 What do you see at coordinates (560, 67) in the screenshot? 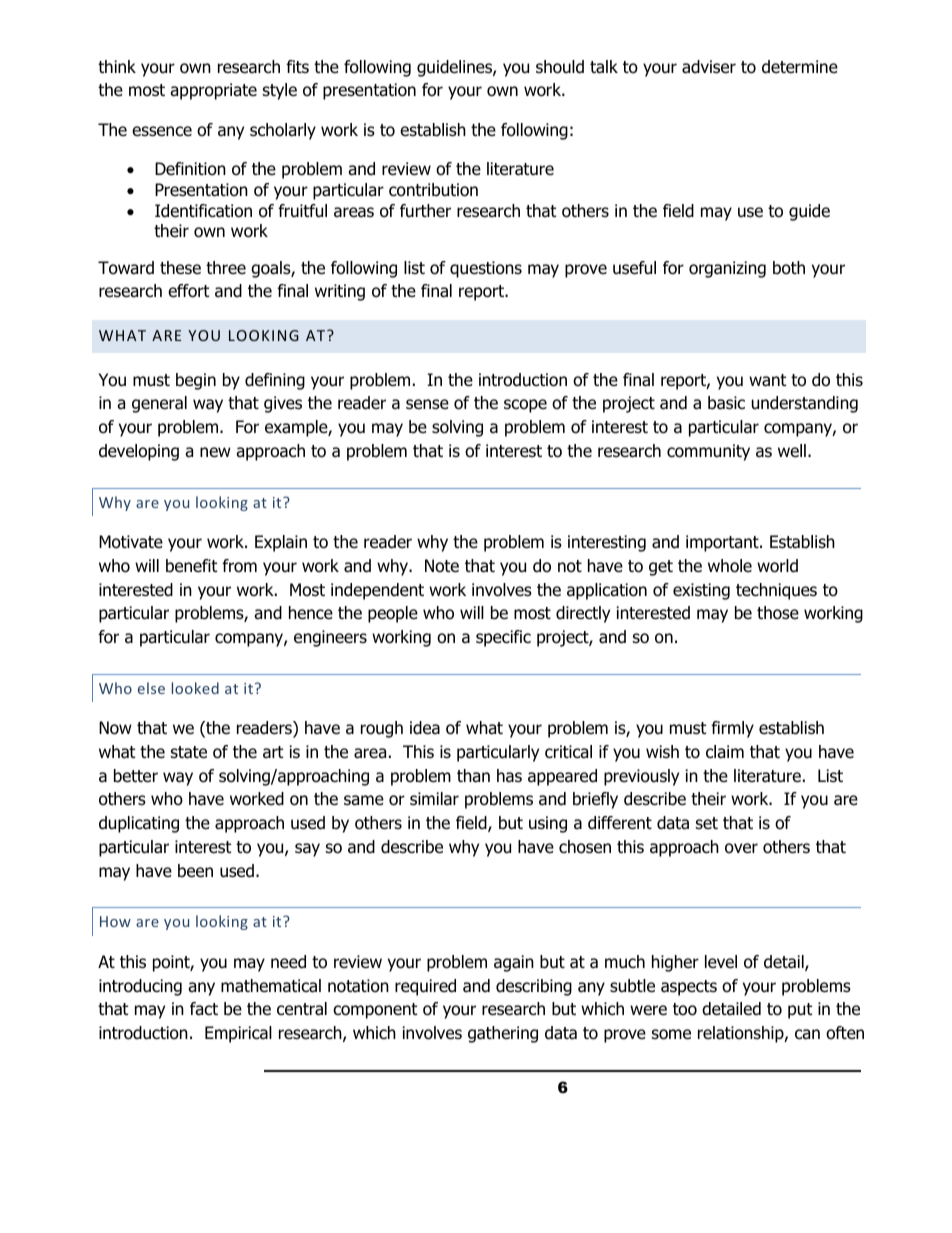
I see `should` at bounding box center [560, 67].
